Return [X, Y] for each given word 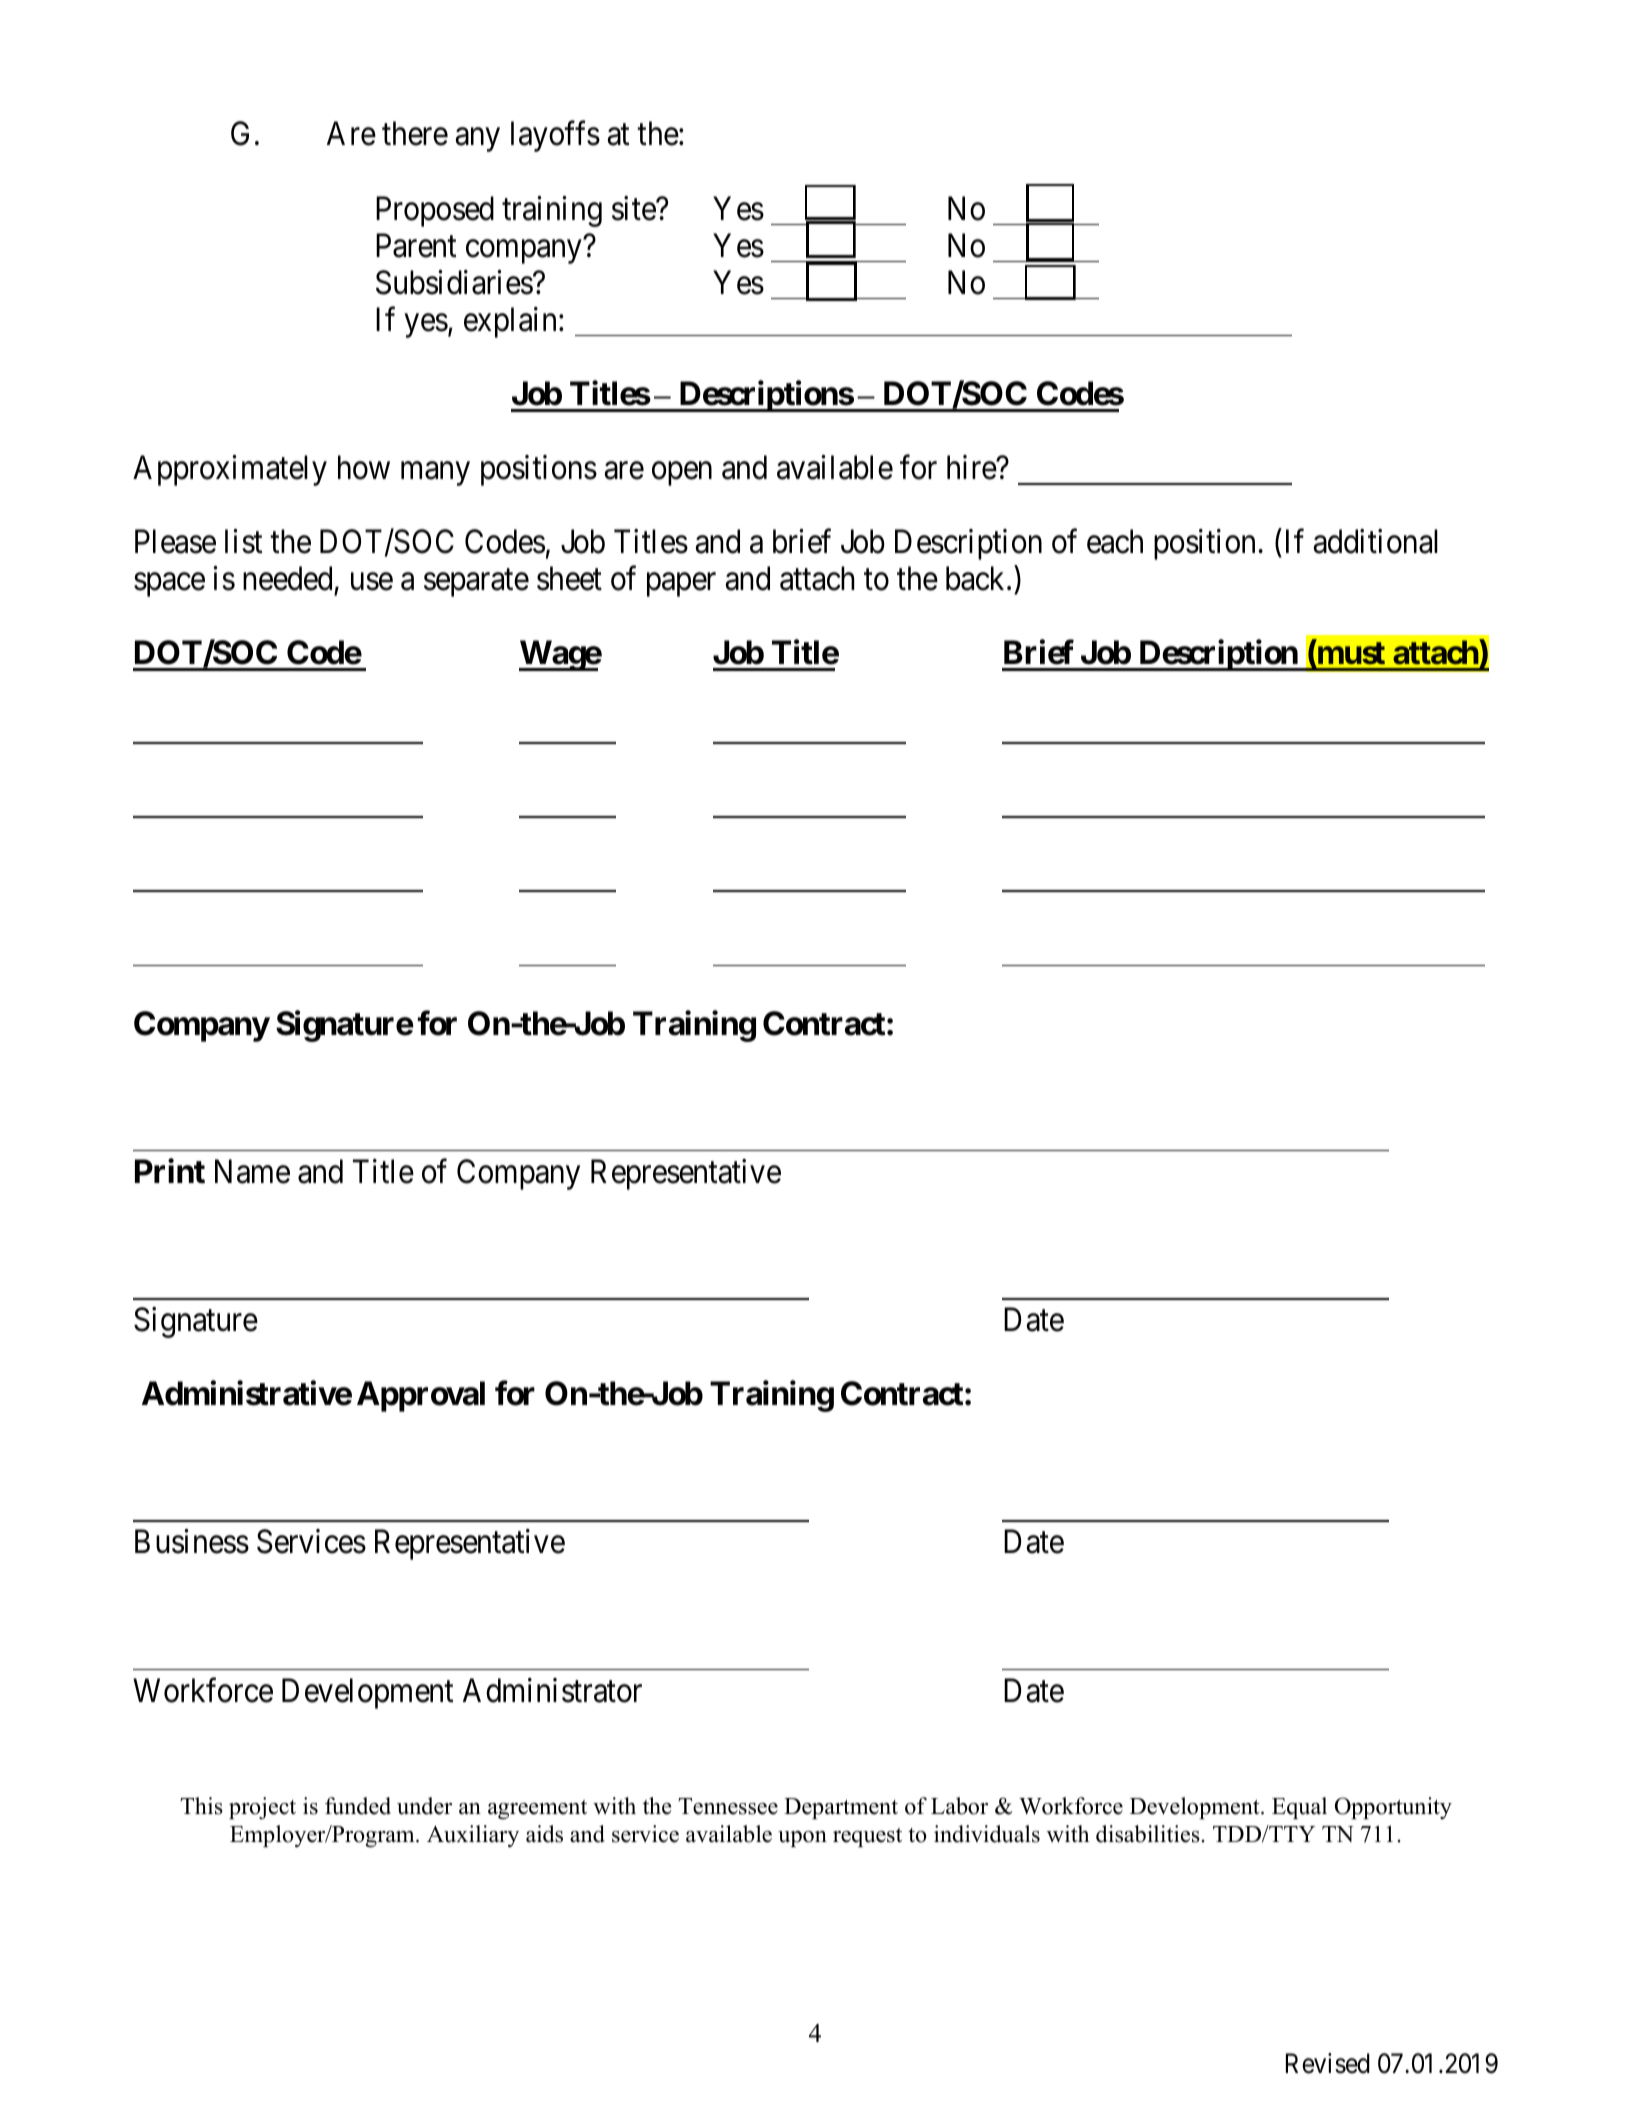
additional [1375, 541]
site [634, 208]
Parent [416, 245]
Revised [1328, 2063]
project [262, 1808]
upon [802, 1839]
